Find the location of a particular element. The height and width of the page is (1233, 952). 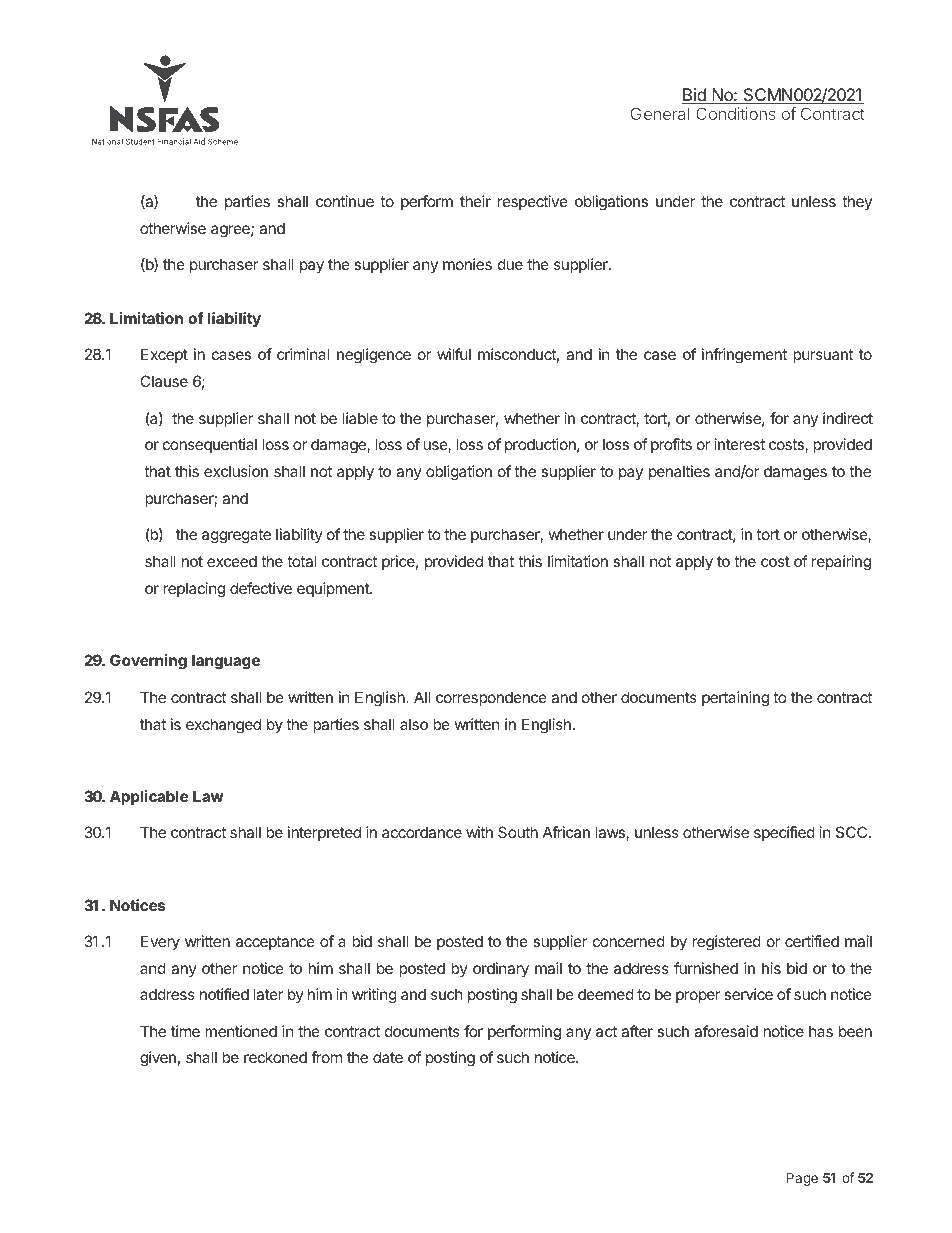

South is located at coordinates (518, 832).
